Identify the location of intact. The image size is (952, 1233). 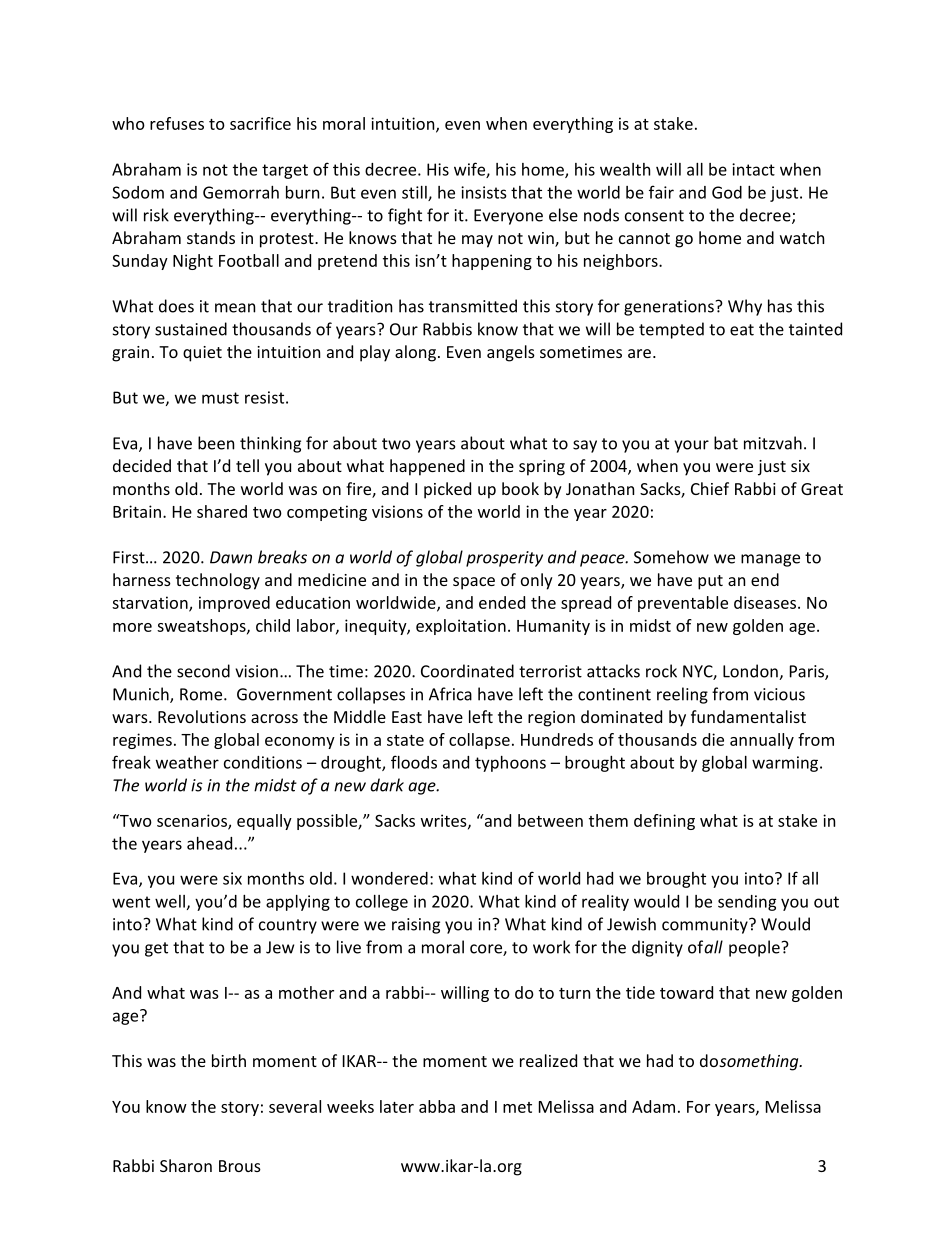
(753, 169).
